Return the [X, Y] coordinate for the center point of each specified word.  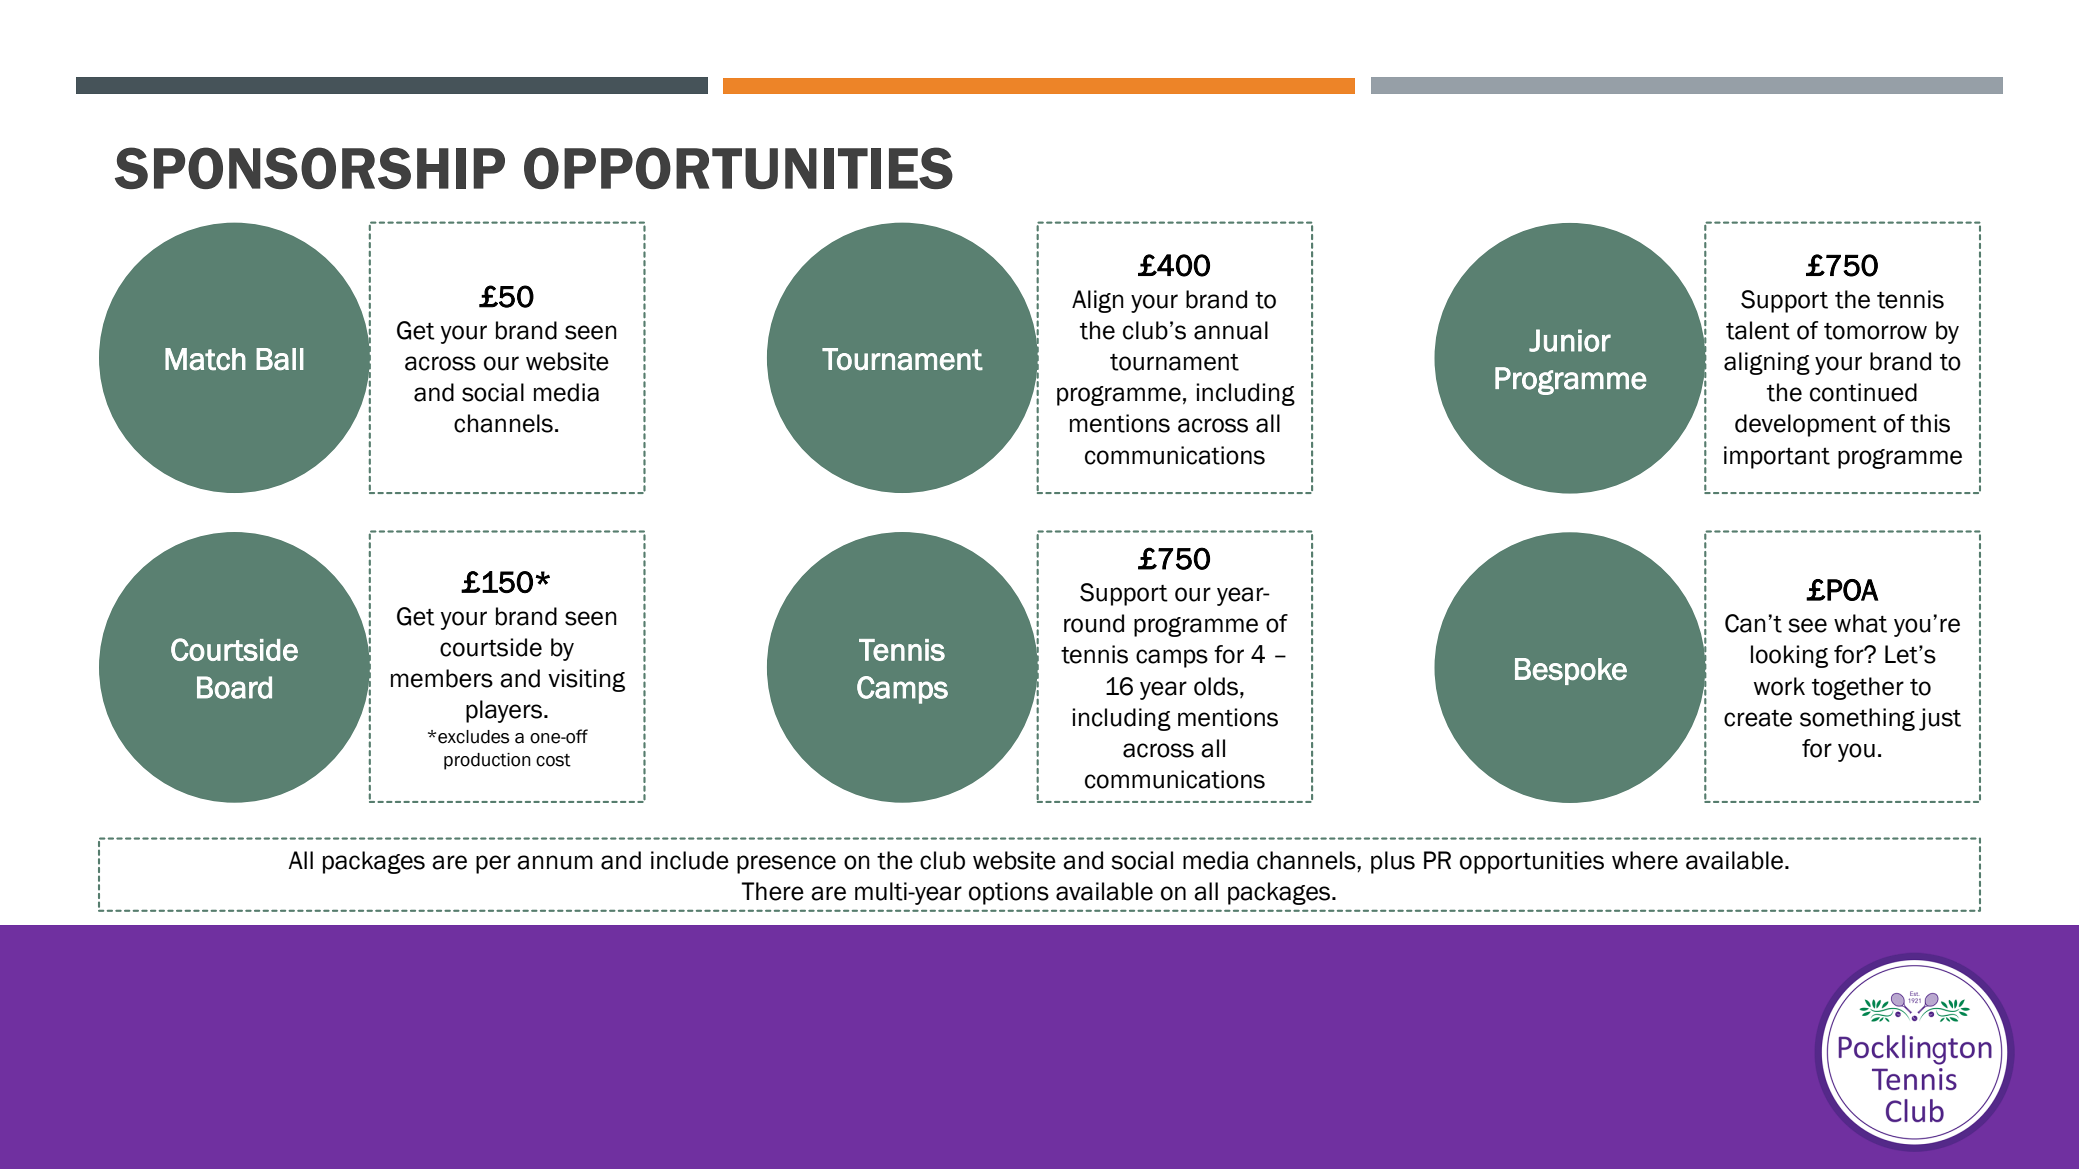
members [442, 678]
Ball [280, 359]
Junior [1570, 340]
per [493, 864]
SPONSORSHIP [310, 168]
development [1806, 425]
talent [1758, 330]
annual [1231, 330]
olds [1217, 686]
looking [1789, 656]
